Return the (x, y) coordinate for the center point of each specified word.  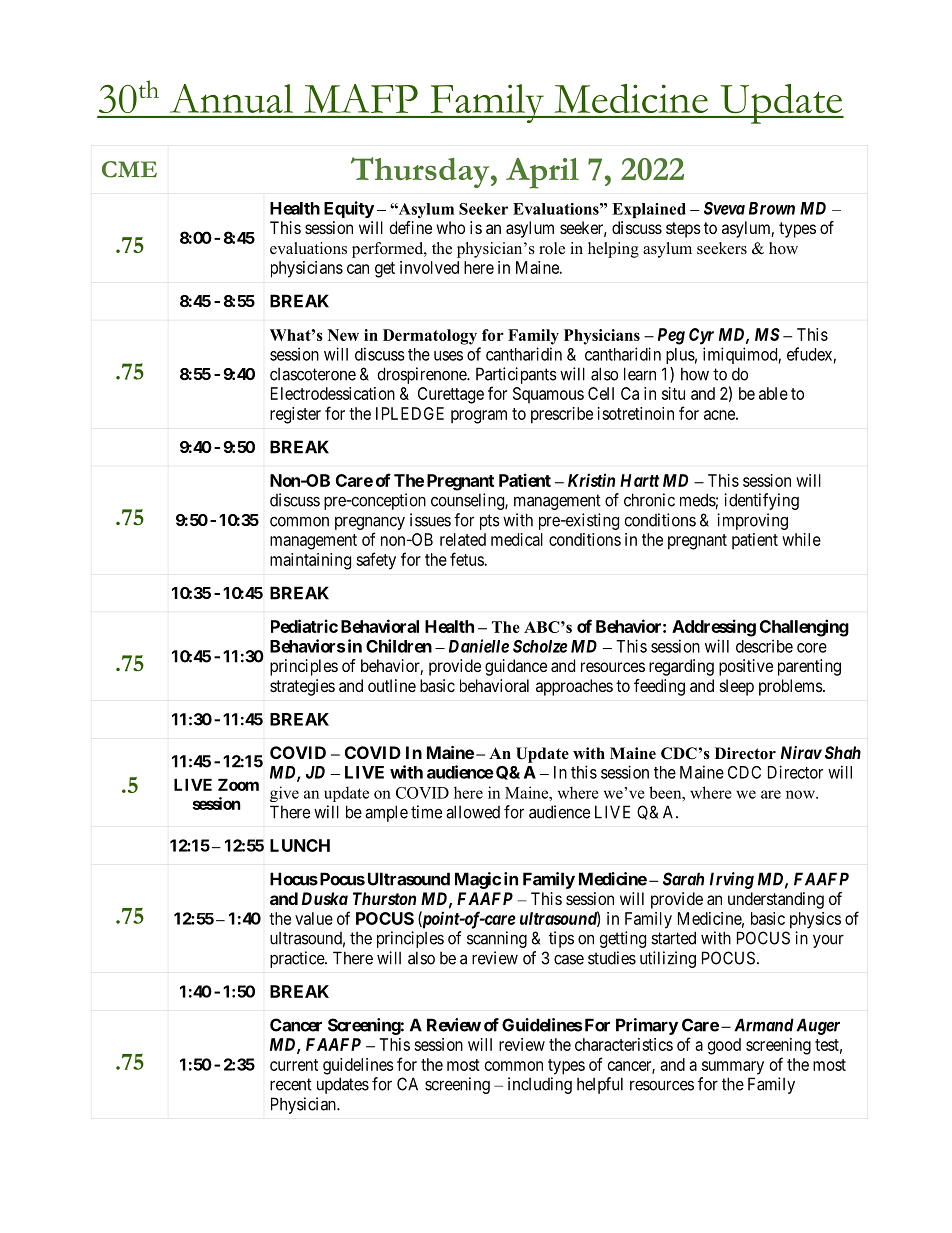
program (479, 417)
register (295, 415)
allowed (473, 812)
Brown (772, 208)
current (294, 1065)
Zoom (238, 784)
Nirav (801, 752)
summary (733, 1068)
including (540, 1085)
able (773, 393)
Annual (231, 98)
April (542, 173)
